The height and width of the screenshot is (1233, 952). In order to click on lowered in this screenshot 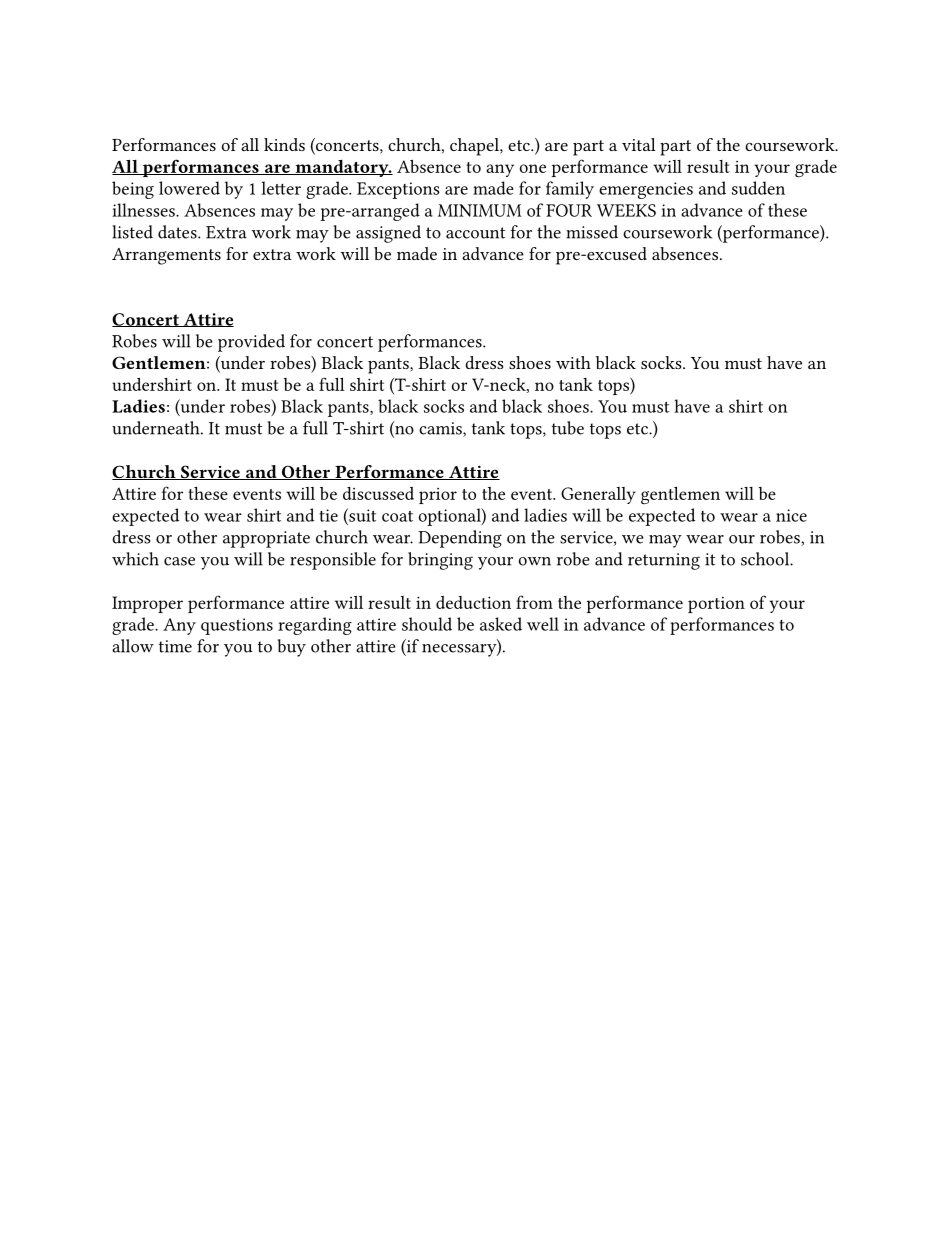, I will do `click(189, 188)`.
